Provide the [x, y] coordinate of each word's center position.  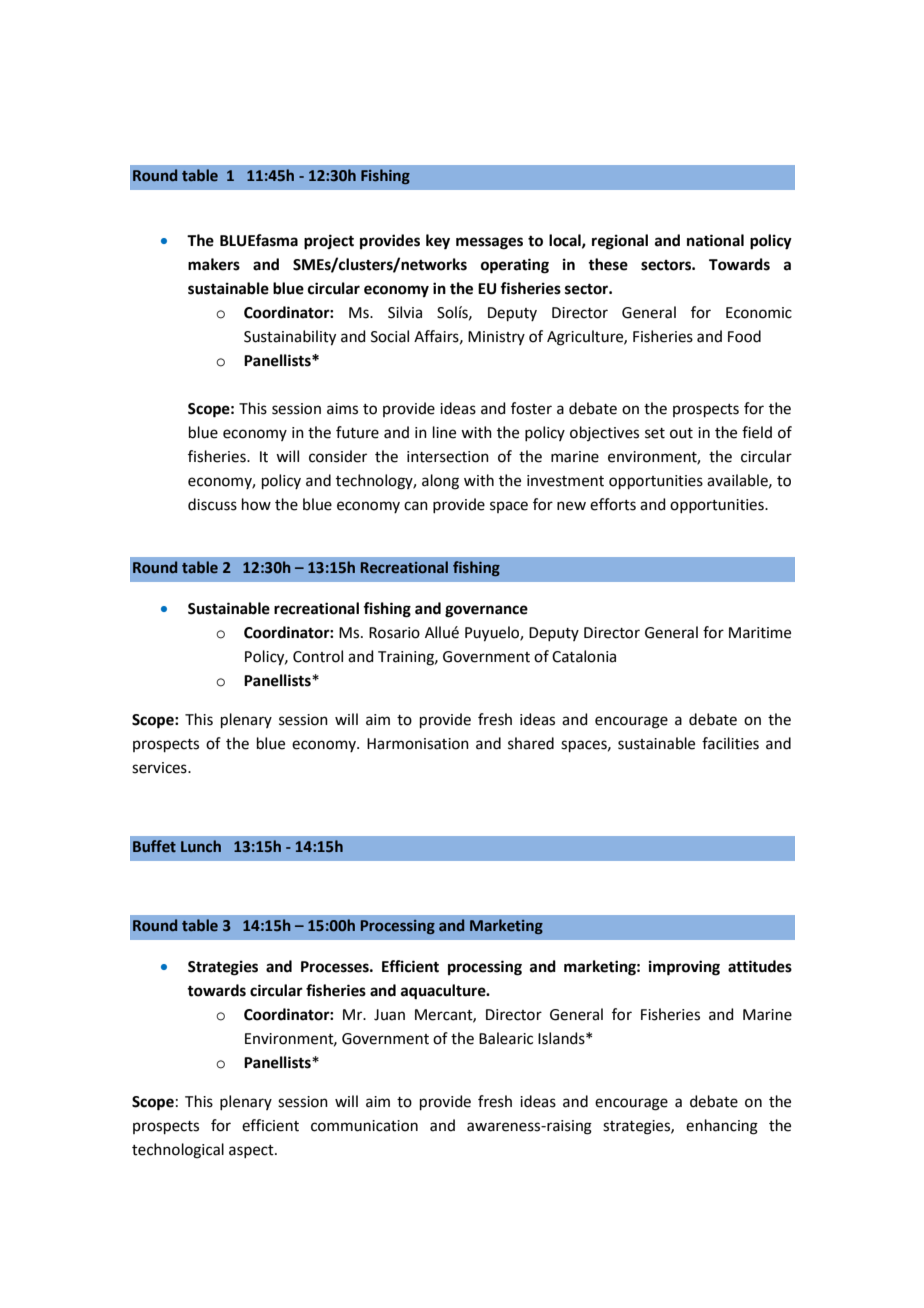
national [715, 240]
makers [214, 264]
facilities [730, 743]
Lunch [201, 846]
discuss [212, 504]
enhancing [722, 1127]
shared [531, 743]
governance [486, 611]
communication [364, 1126]
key [438, 242]
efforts [613, 504]
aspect [252, 1151]
